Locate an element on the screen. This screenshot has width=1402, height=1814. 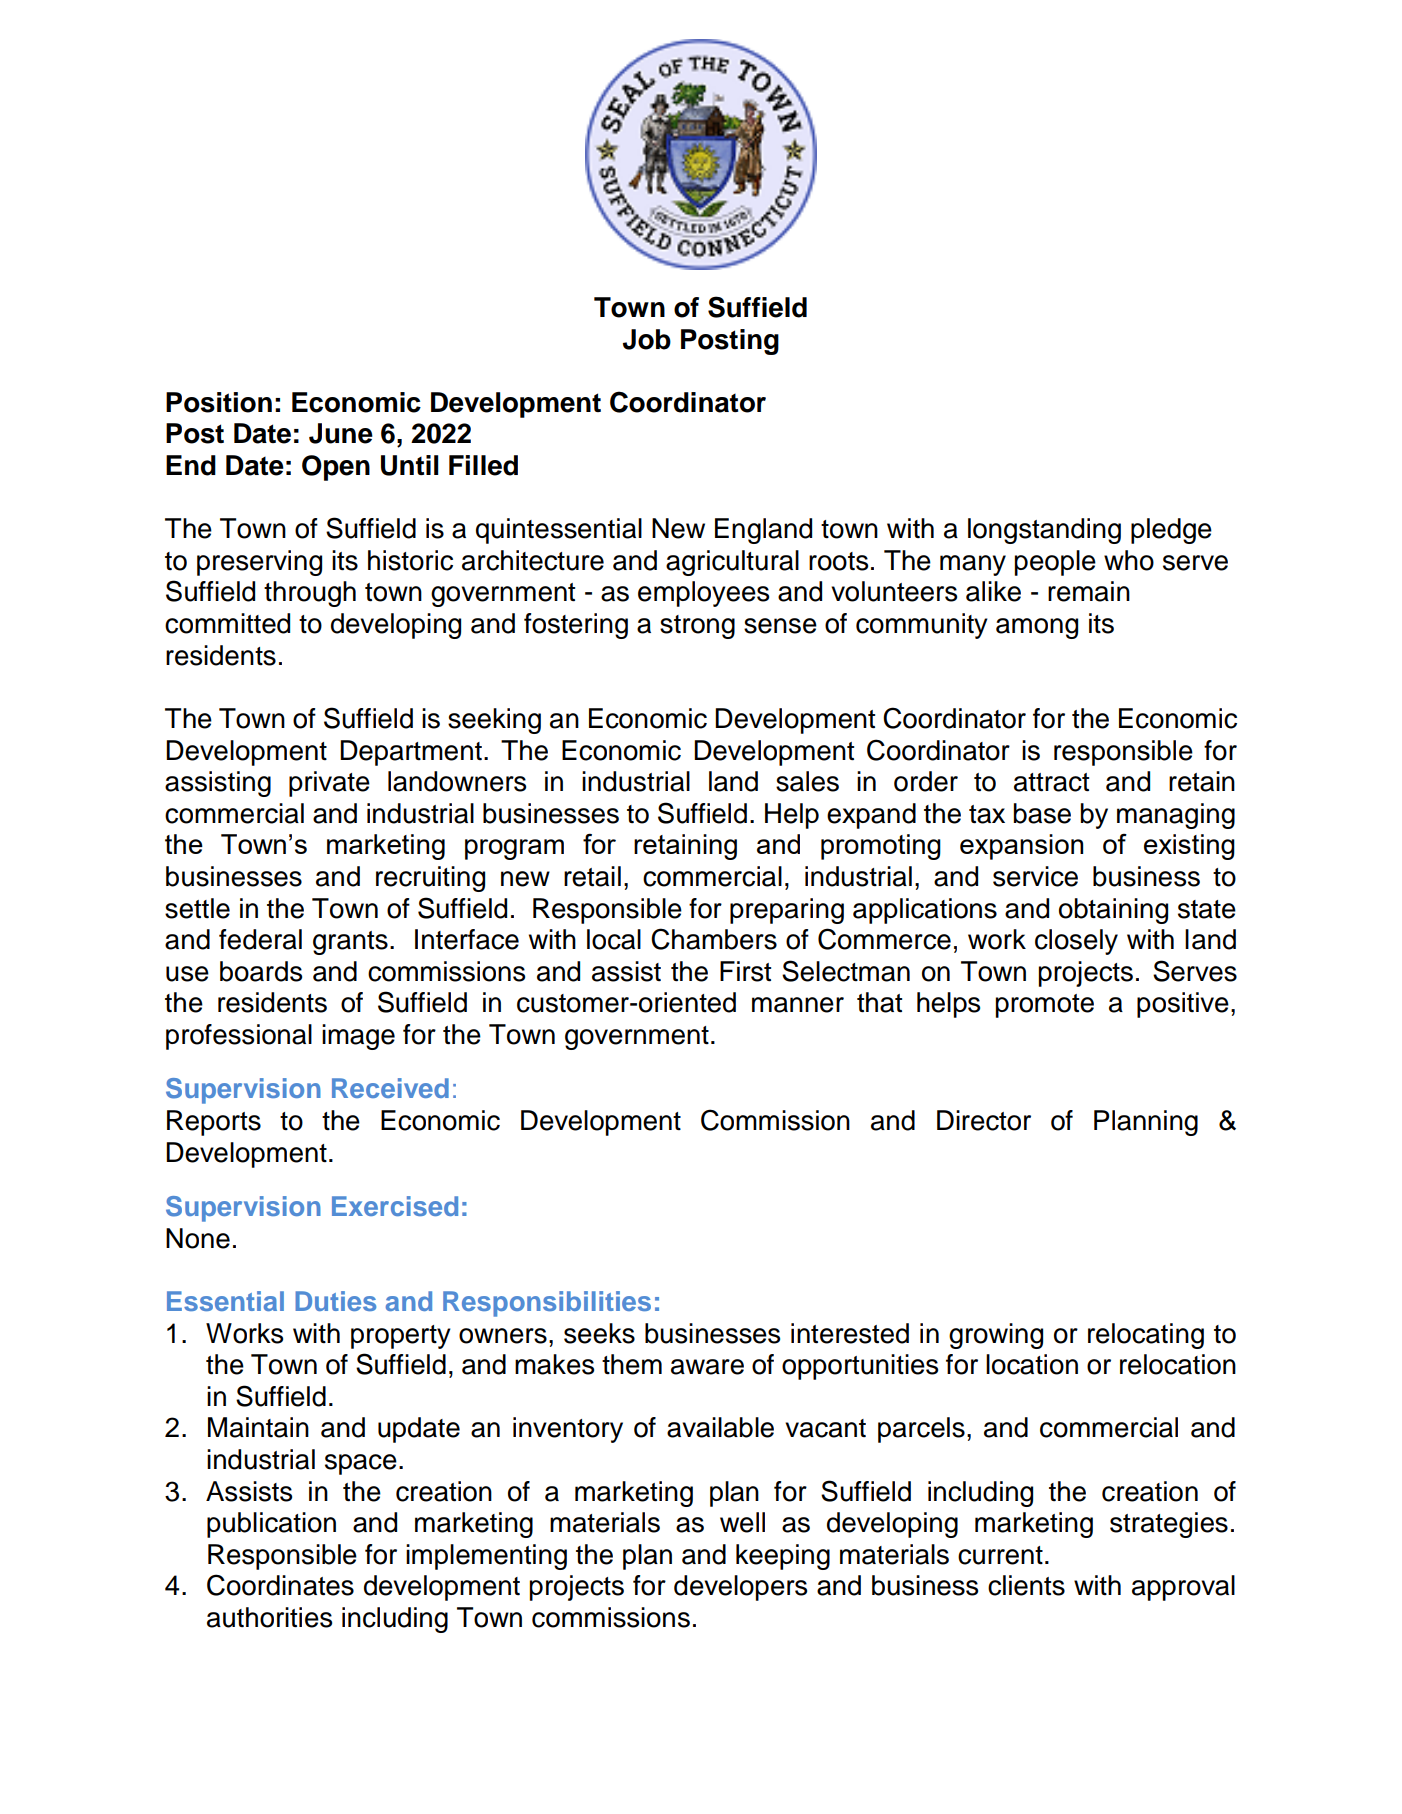
clients is located at coordinates (1026, 1585).
